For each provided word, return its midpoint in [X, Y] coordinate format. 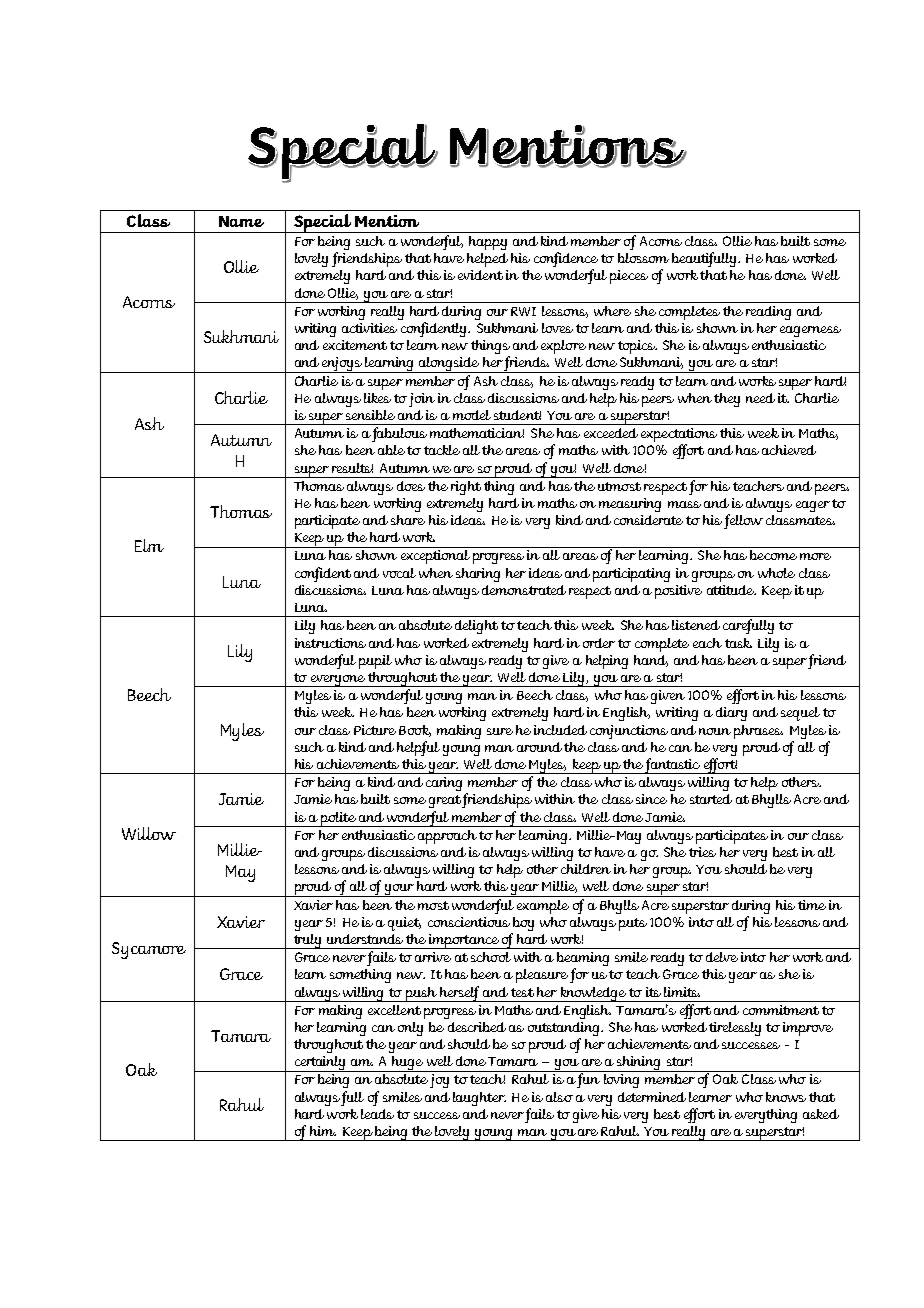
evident [480, 275]
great [446, 801]
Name [241, 221]
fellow [743, 521]
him [323, 1131]
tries [702, 852]
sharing [478, 575]
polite [338, 819]
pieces [629, 277]
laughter [479, 1099]
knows [786, 1097]
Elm [149, 545]
